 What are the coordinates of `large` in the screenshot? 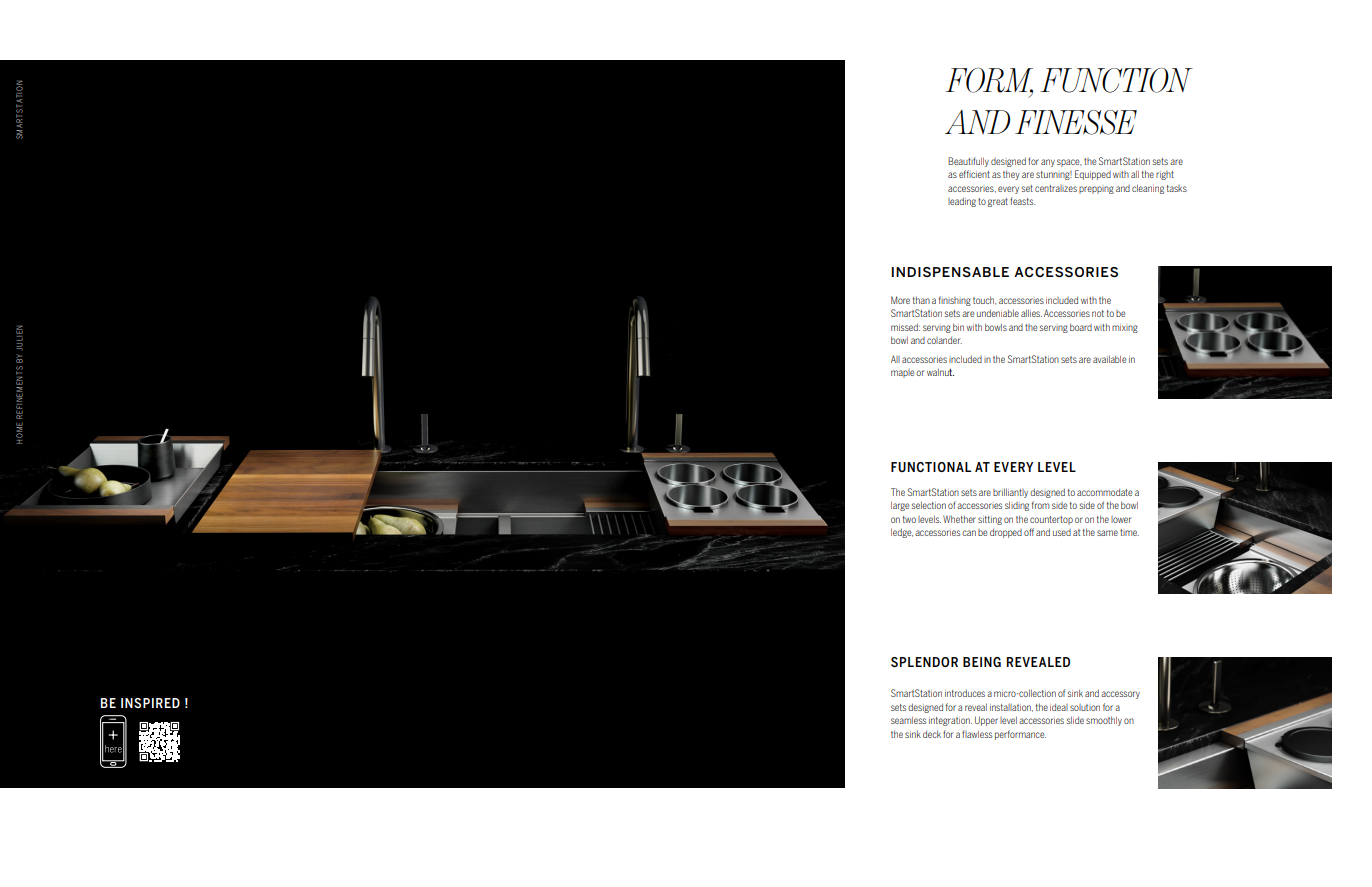 It's located at (900, 506).
